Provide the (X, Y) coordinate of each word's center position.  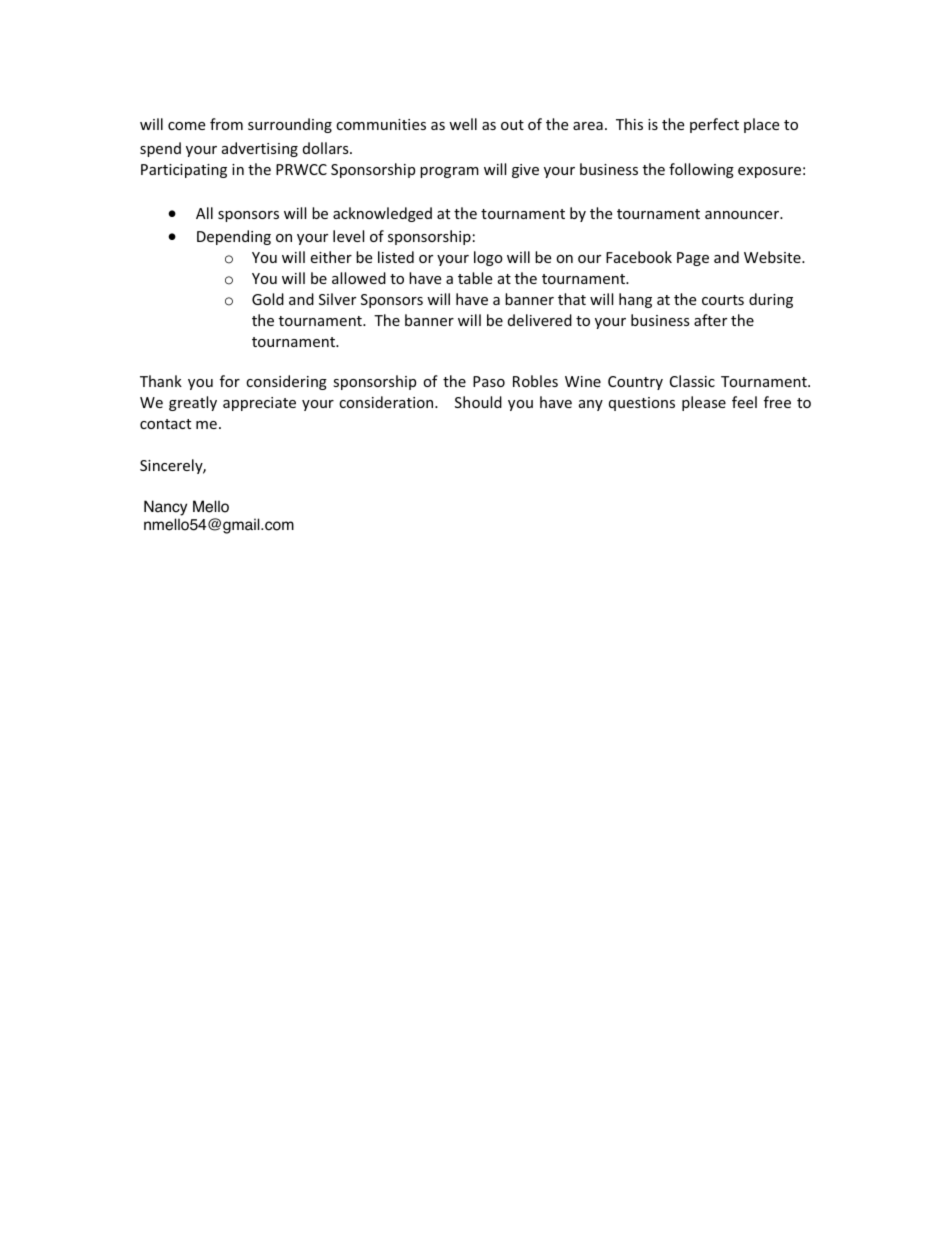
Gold (268, 299)
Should (478, 402)
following (701, 170)
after (710, 320)
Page (693, 259)
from (226, 124)
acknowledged (382, 214)
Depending (234, 237)
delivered (540, 320)
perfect (714, 125)
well (463, 124)
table (475, 278)
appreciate (259, 404)
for (230, 381)
